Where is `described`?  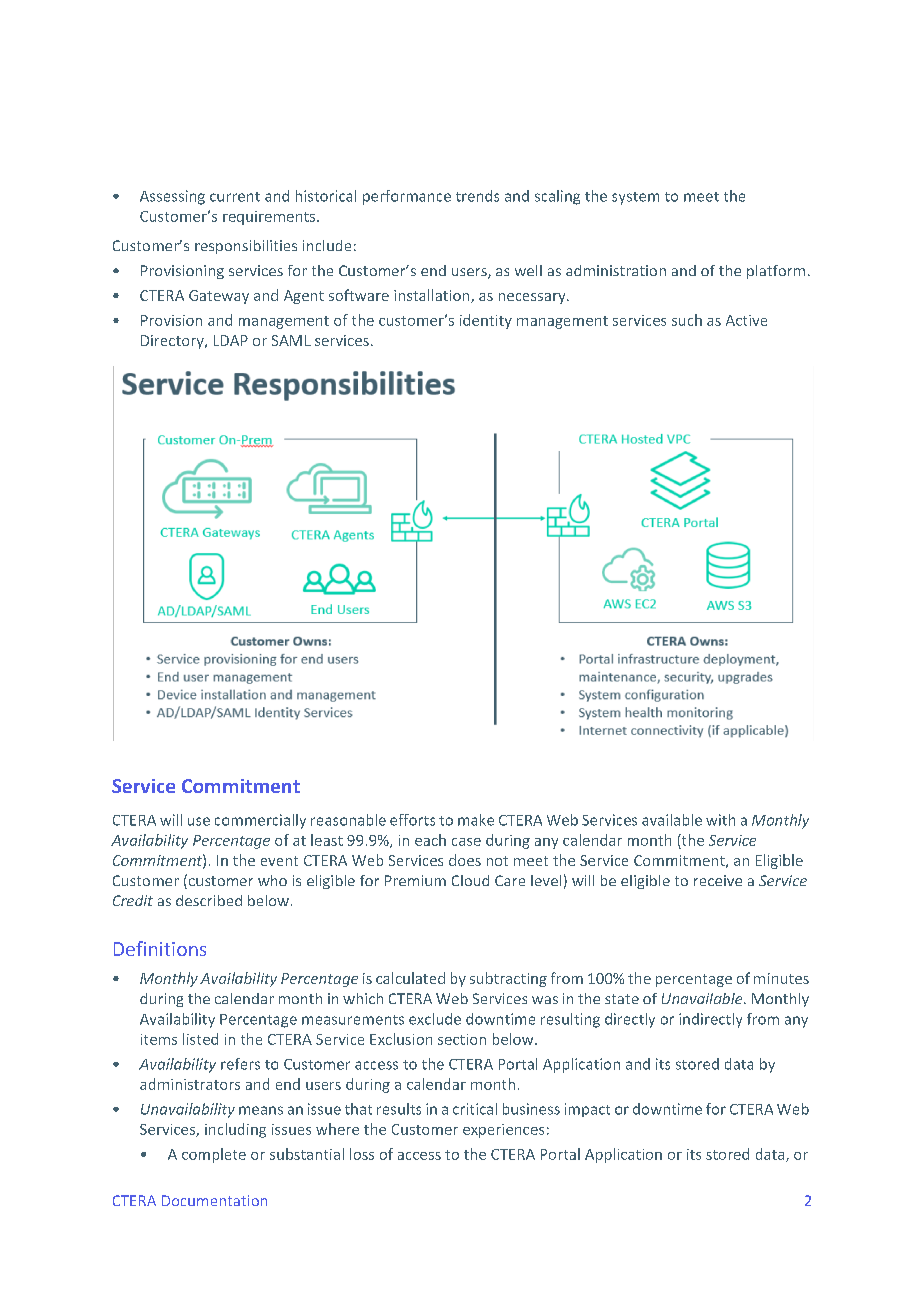
described is located at coordinates (209, 900).
